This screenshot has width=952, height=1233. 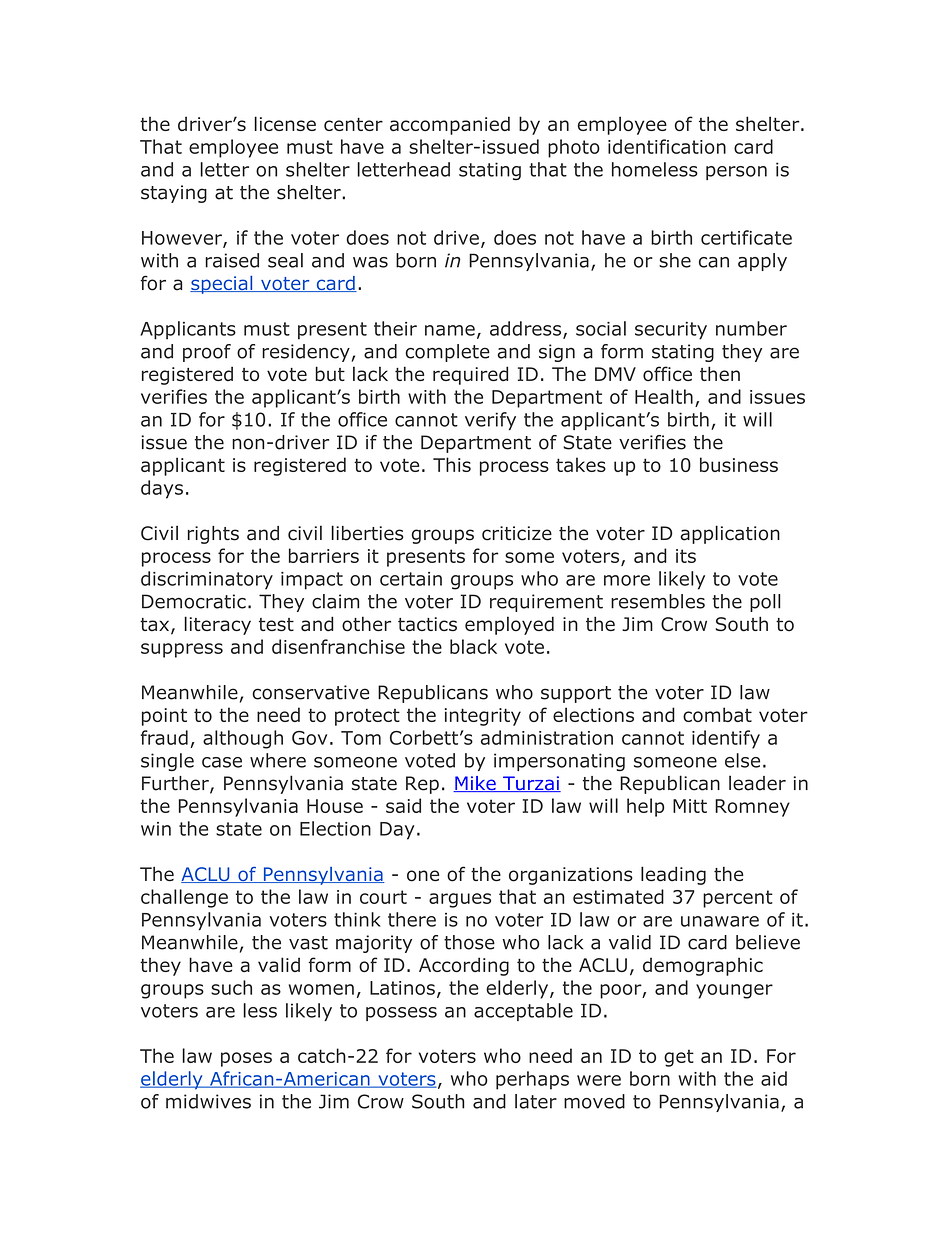 I want to click on license, so click(x=285, y=123).
